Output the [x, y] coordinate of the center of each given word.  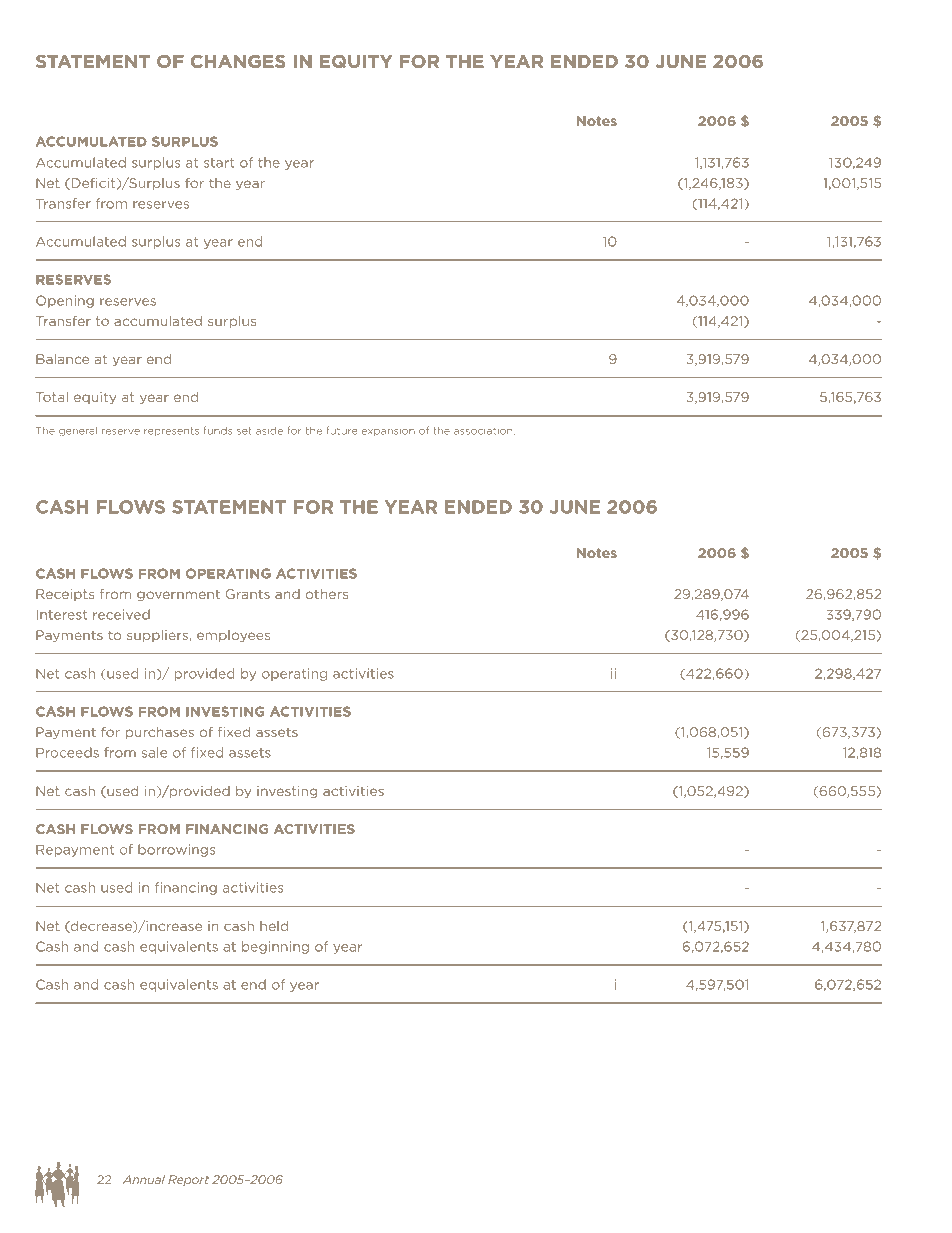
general [78, 431]
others [326, 594]
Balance [62, 359]
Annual [144, 1179]
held [274, 926]
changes [238, 61]
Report [188, 1180]
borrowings [176, 850]
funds [218, 430]
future [342, 430]
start [219, 163]
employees [233, 636]
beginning [275, 947]
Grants [248, 594]
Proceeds [67, 752]
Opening [65, 301]
